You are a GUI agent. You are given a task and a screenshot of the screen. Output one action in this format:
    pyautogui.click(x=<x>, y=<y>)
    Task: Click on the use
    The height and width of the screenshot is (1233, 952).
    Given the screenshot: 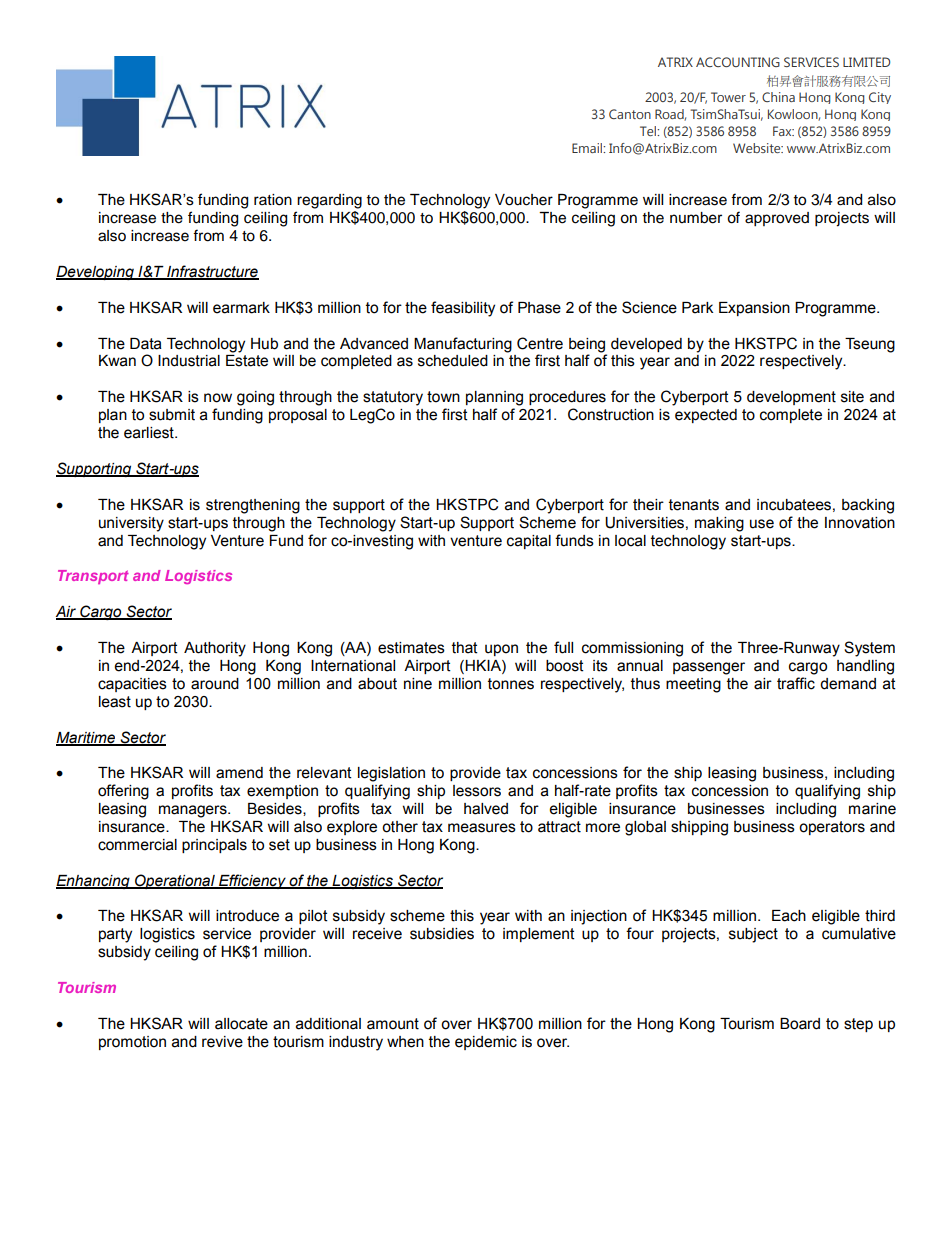 What is the action you would take?
    pyautogui.click(x=762, y=524)
